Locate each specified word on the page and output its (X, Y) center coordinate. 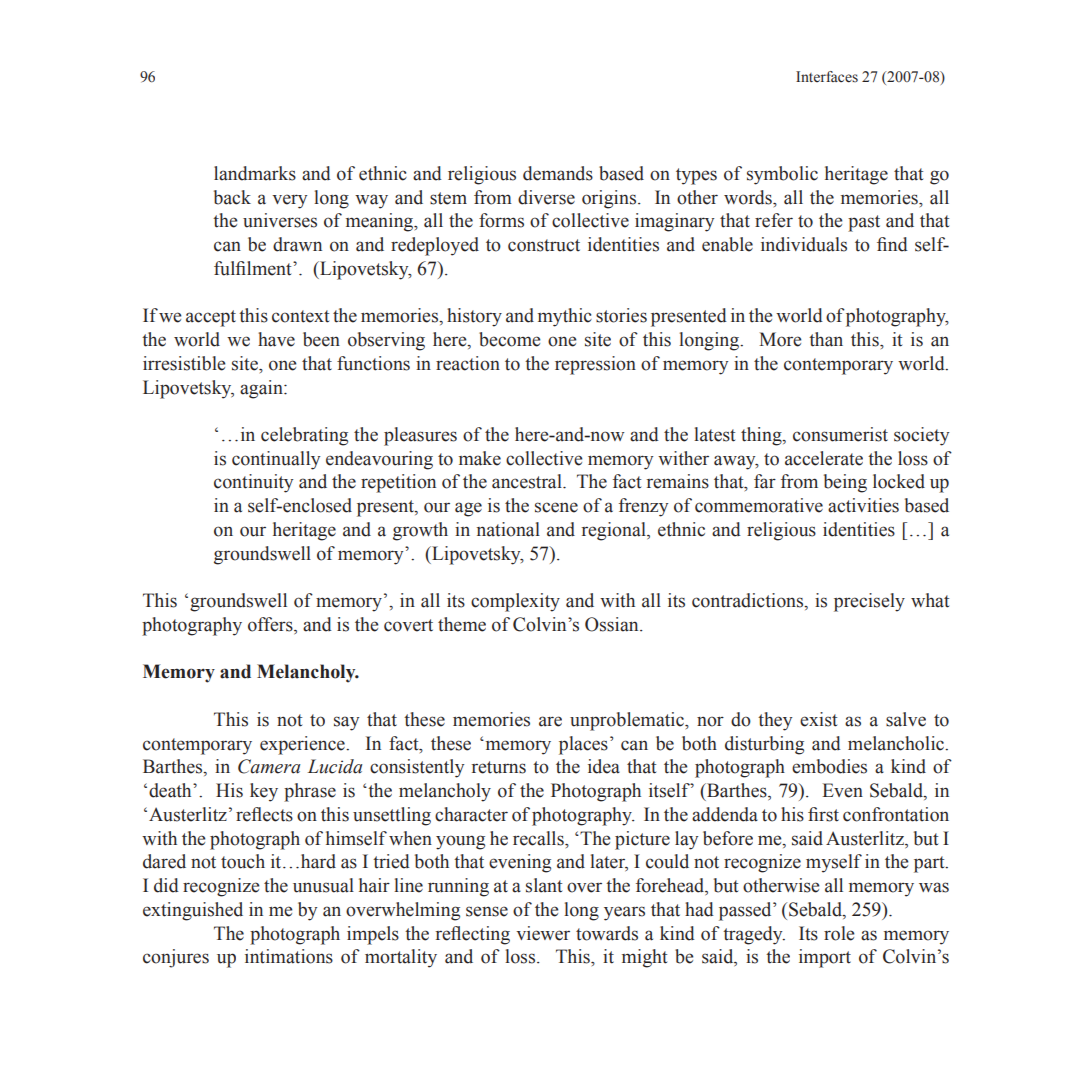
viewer (543, 933)
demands (558, 173)
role (839, 933)
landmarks (255, 173)
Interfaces (827, 77)
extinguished (193, 911)
